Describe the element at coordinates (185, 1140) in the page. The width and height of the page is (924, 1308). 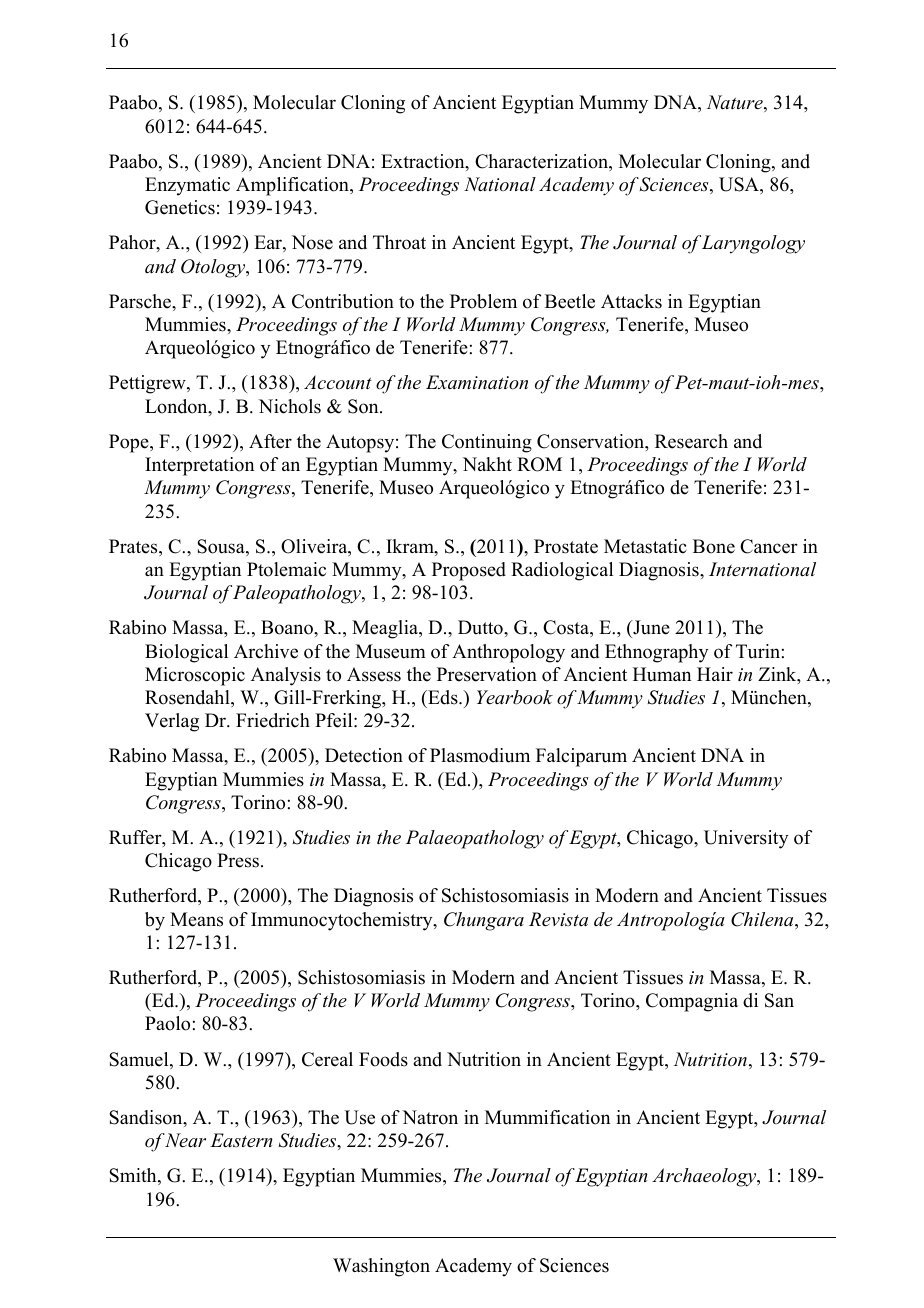
I see `Near` at that location.
